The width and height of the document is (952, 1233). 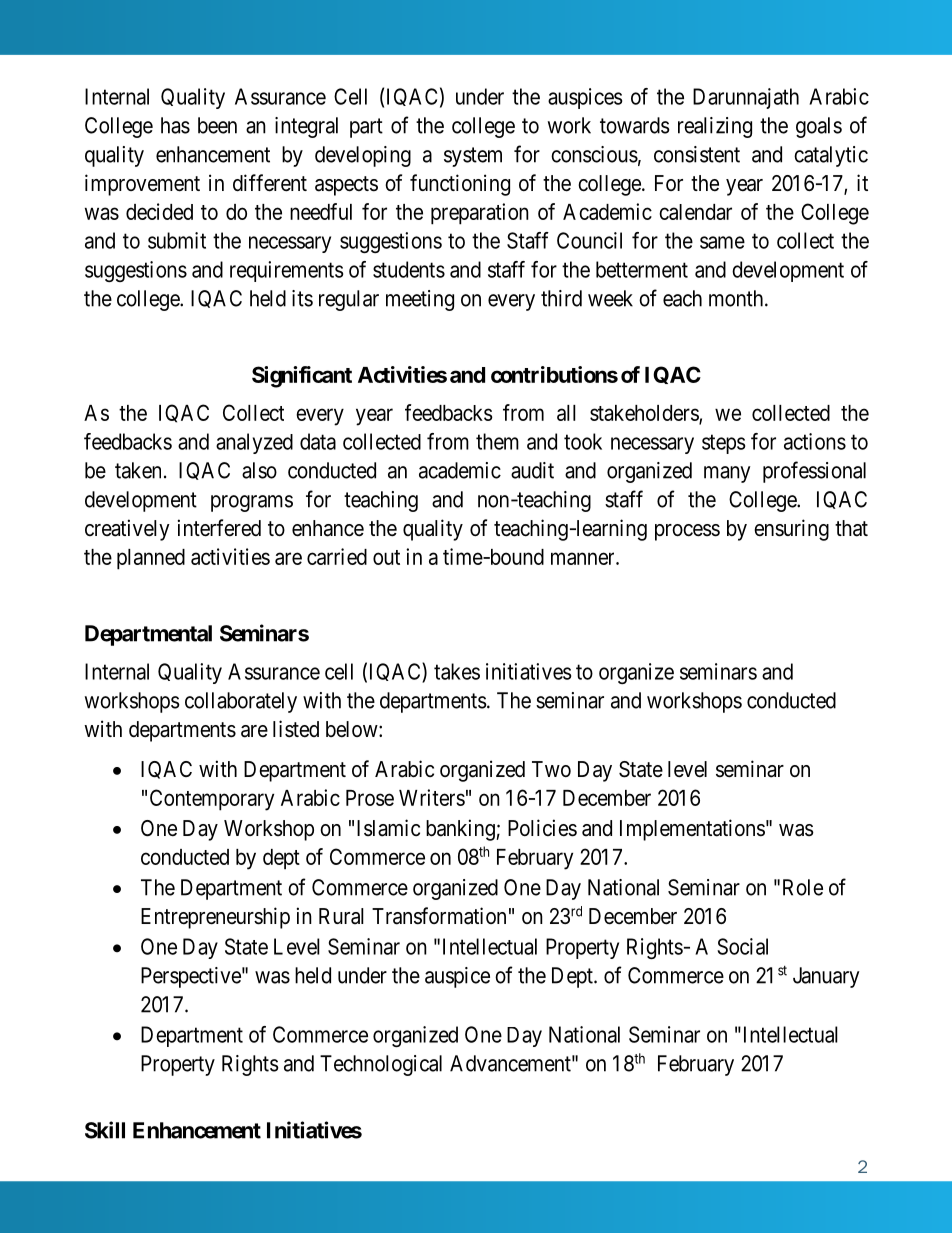 What do you see at coordinates (791, 530) in the document?
I see `ensuring` at bounding box center [791, 530].
